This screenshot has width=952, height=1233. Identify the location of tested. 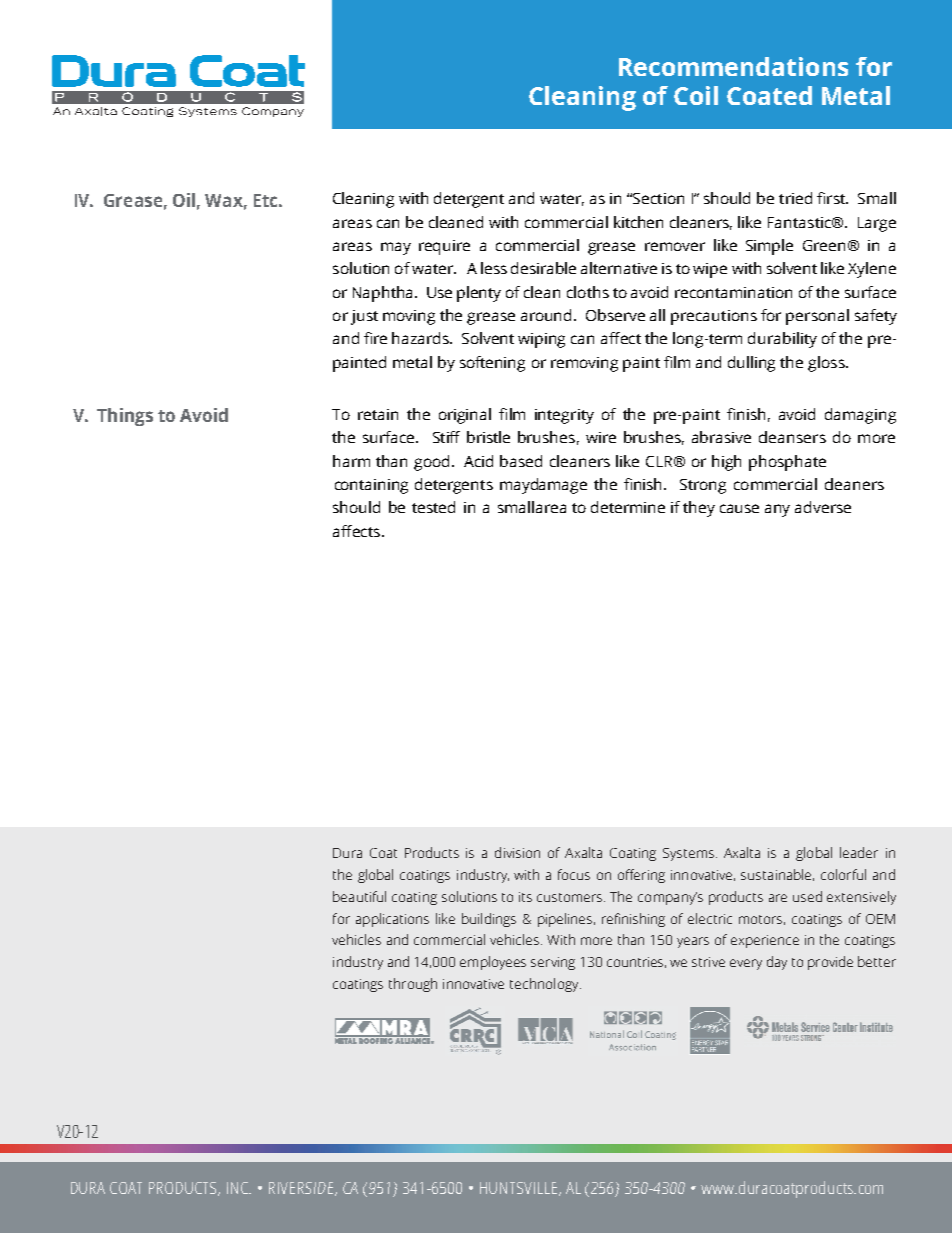
(433, 507).
